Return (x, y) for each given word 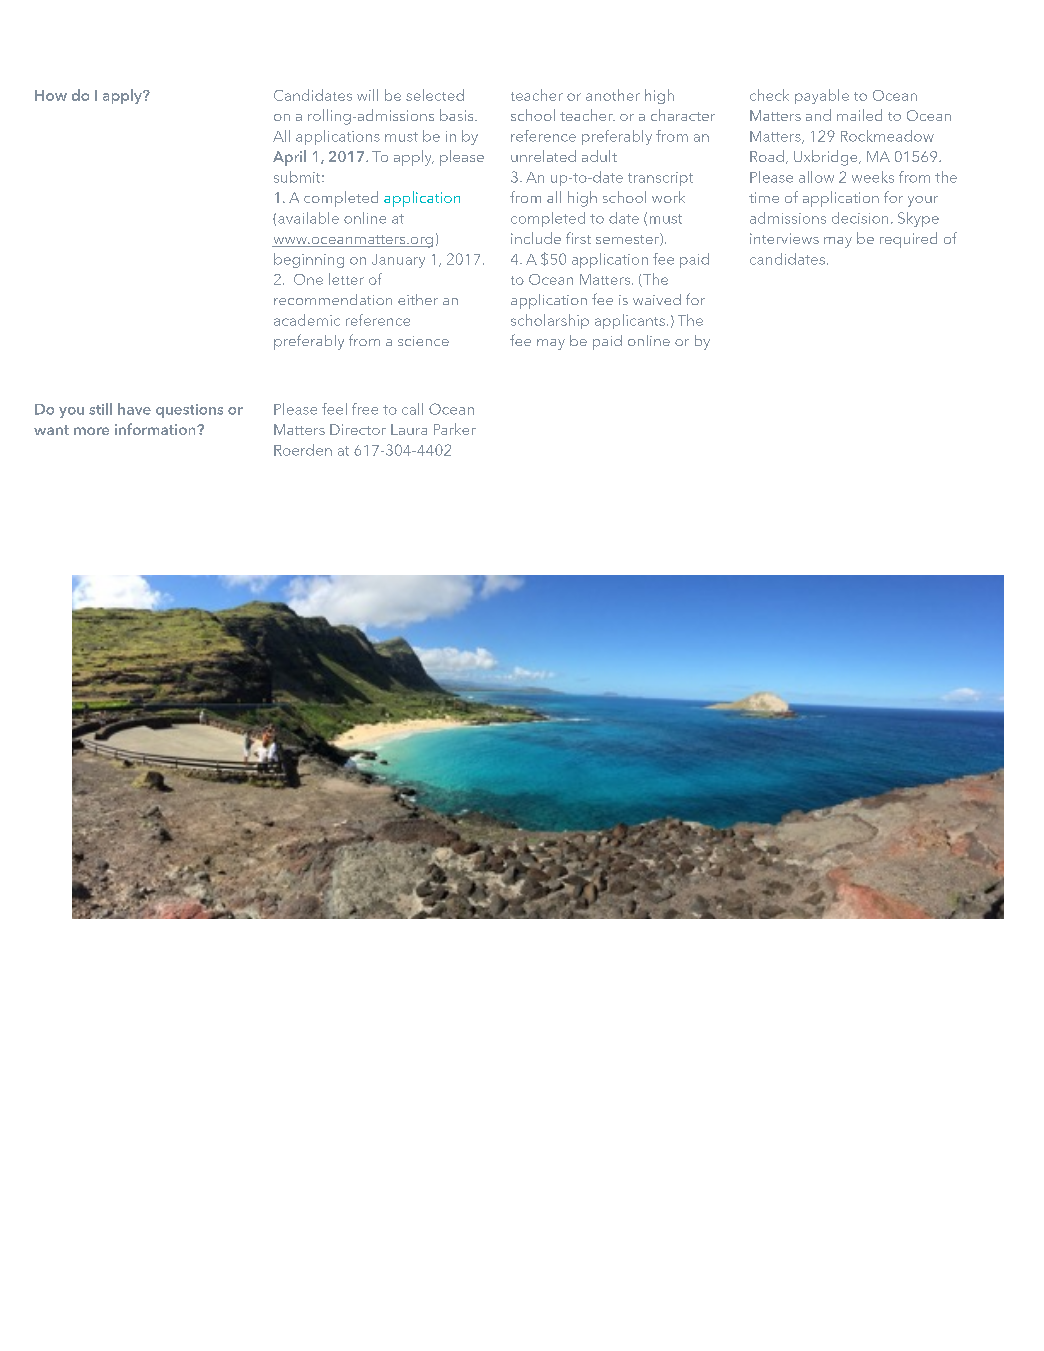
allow (816, 177)
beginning (309, 260)
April (289, 158)
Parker (455, 429)
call (412, 409)
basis (458, 115)
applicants (630, 321)
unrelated (543, 156)
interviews (784, 238)
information (156, 429)
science (423, 341)
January (398, 261)
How (51, 95)
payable (822, 96)
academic (307, 320)
